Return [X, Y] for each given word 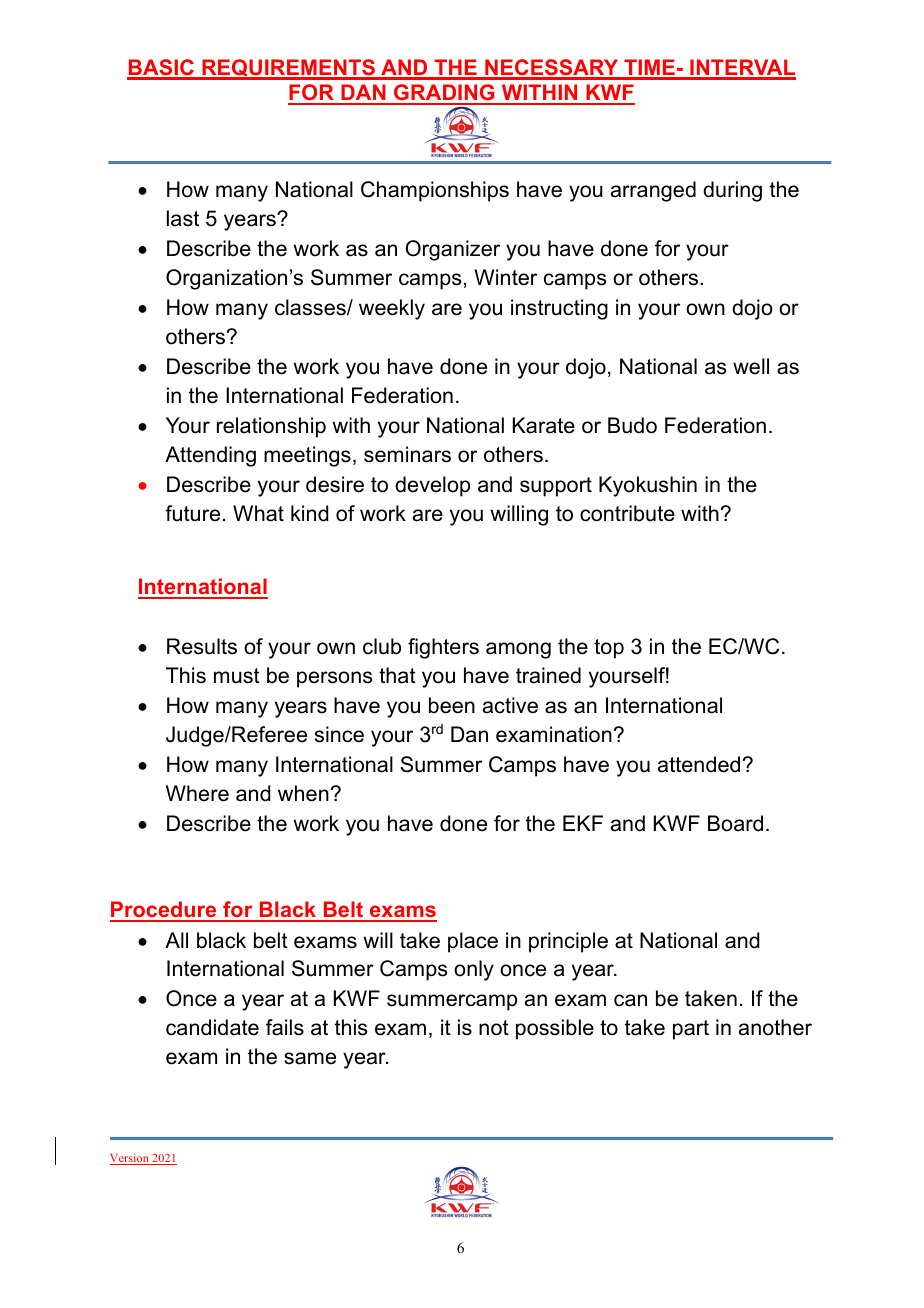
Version [130, 1159]
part [691, 1030]
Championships [435, 191]
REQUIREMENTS [288, 69]
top [609, 649]
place [473, 942]
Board [735, 823]
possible [555, 1029]
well [751, 366]
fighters [443, 648]
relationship [271, 427]
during [732, 191]
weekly [392, 309]
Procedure [164, 911]
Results [202, 646]
